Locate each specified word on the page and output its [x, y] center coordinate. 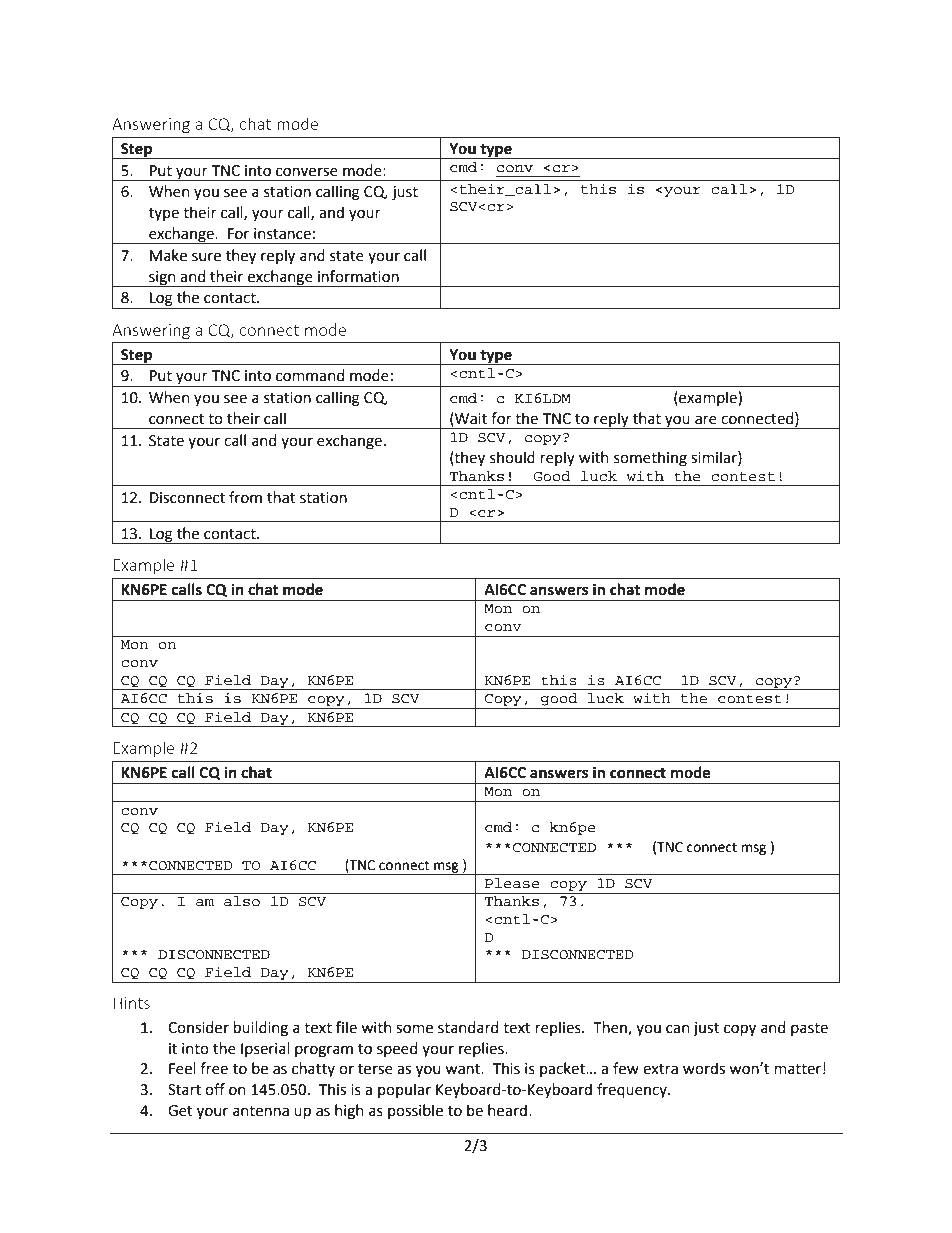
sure [206, 257]
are [706, 420]
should [512, 457]
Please [512, 883]
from [245, 497]
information [358, 276]
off [215, 1089]
